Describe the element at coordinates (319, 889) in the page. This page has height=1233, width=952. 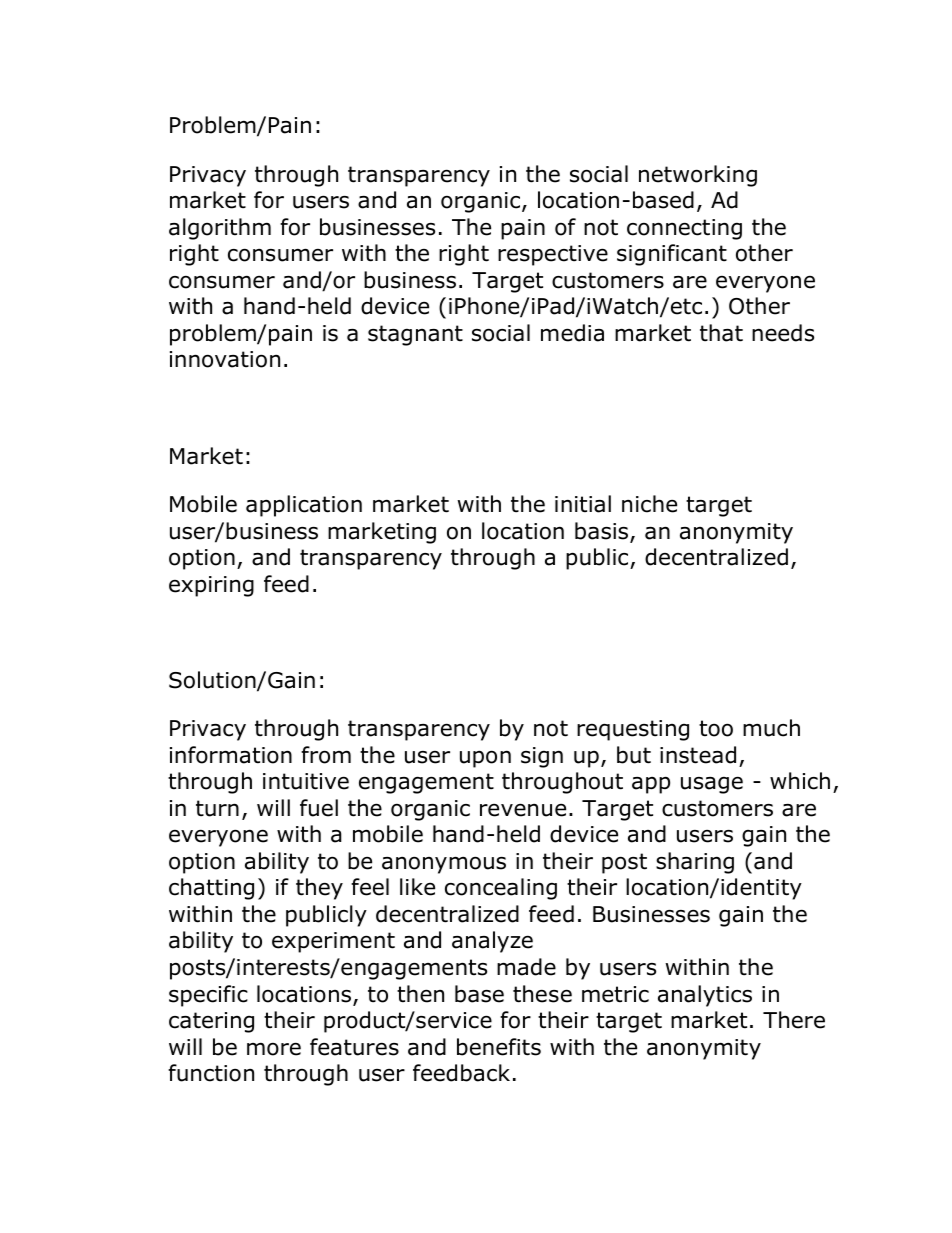
I see `they` at that location.
